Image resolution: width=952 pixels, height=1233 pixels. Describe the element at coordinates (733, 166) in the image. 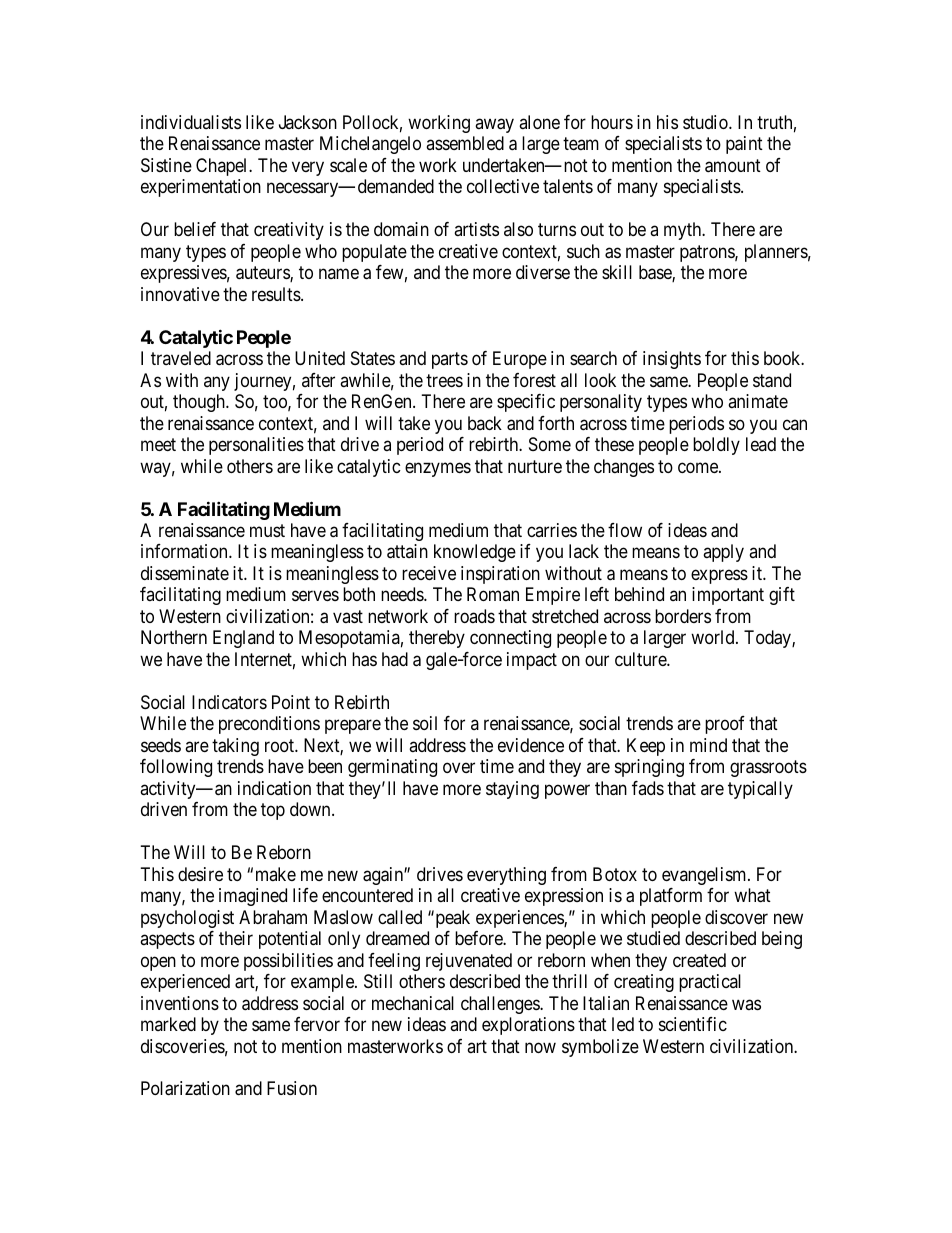

I see `amount` at that location.
